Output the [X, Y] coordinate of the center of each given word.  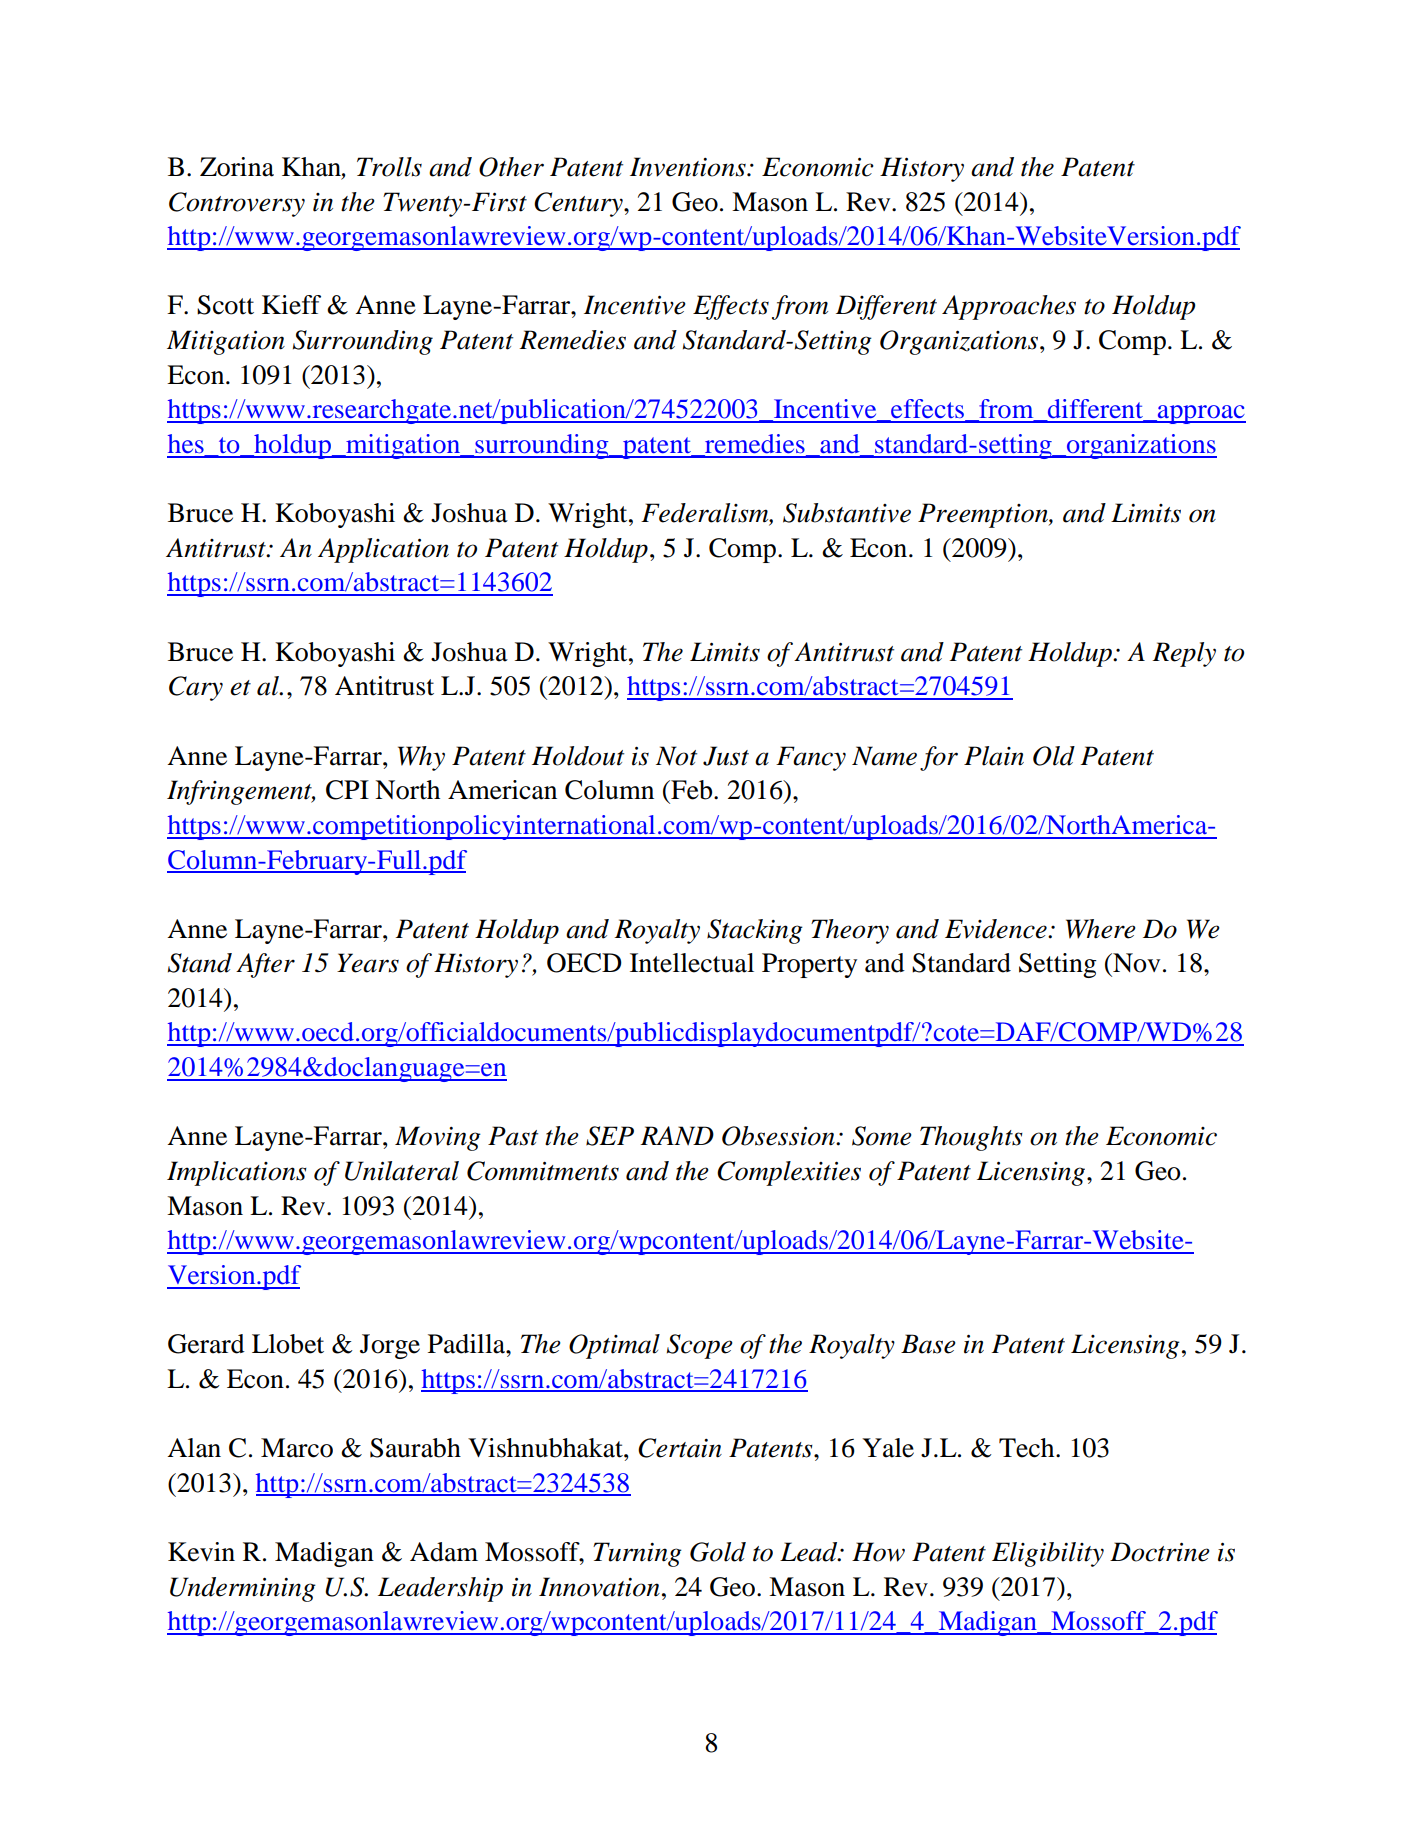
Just [726, 756]
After [265, 965]
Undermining [243, 1589]
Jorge [390, 1346]
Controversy [237, 204]
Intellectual [692, 963]
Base [928, 1344]
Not [676, 756]
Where [1101, 929]
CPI [347, 790]
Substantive [847, 513]
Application [383, 550]
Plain [994, 756]
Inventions [689, 167]
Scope [700, 1346]
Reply [1184, 654]
